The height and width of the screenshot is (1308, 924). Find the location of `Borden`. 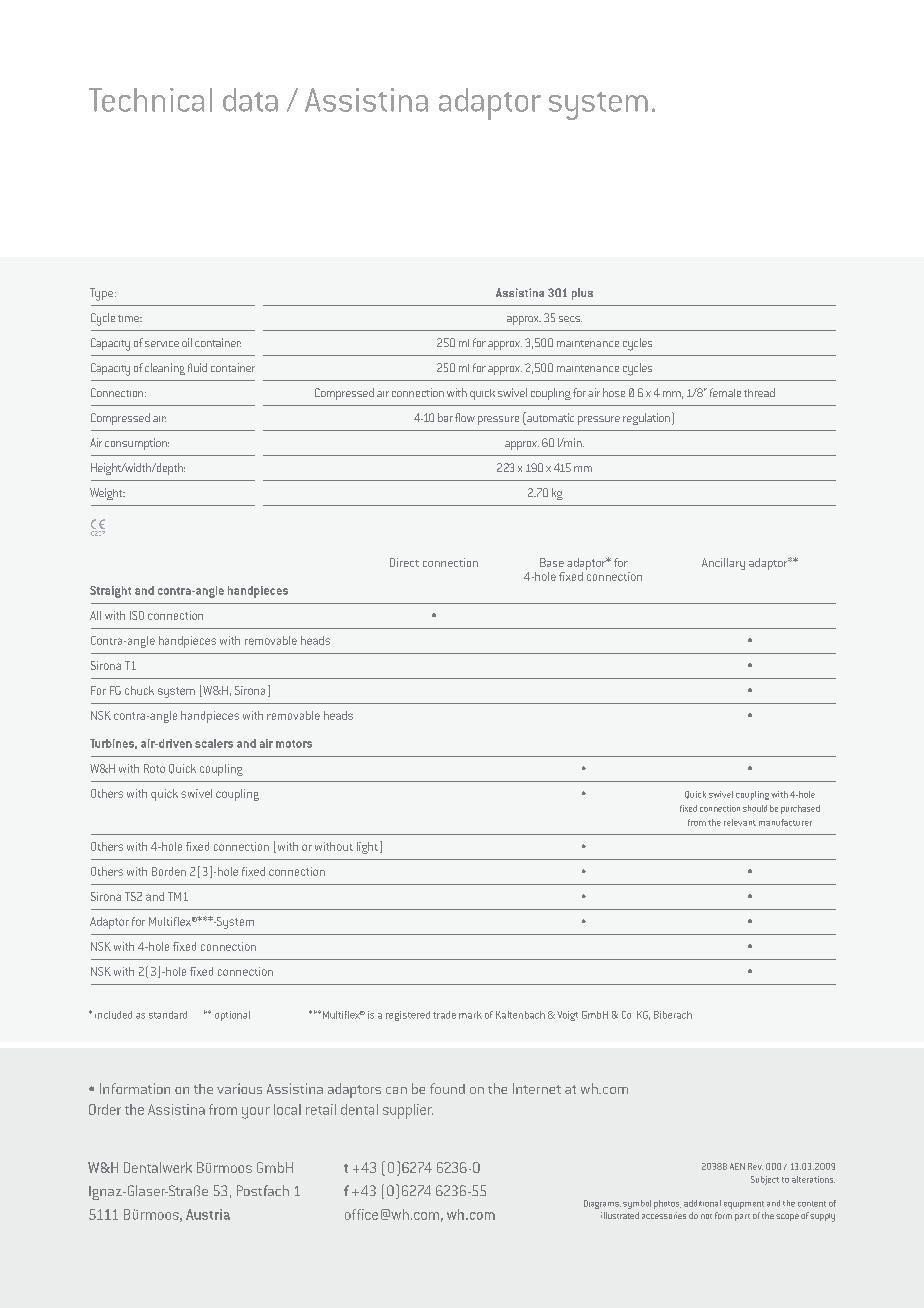

Borden is located at coordinates (169, 871).
